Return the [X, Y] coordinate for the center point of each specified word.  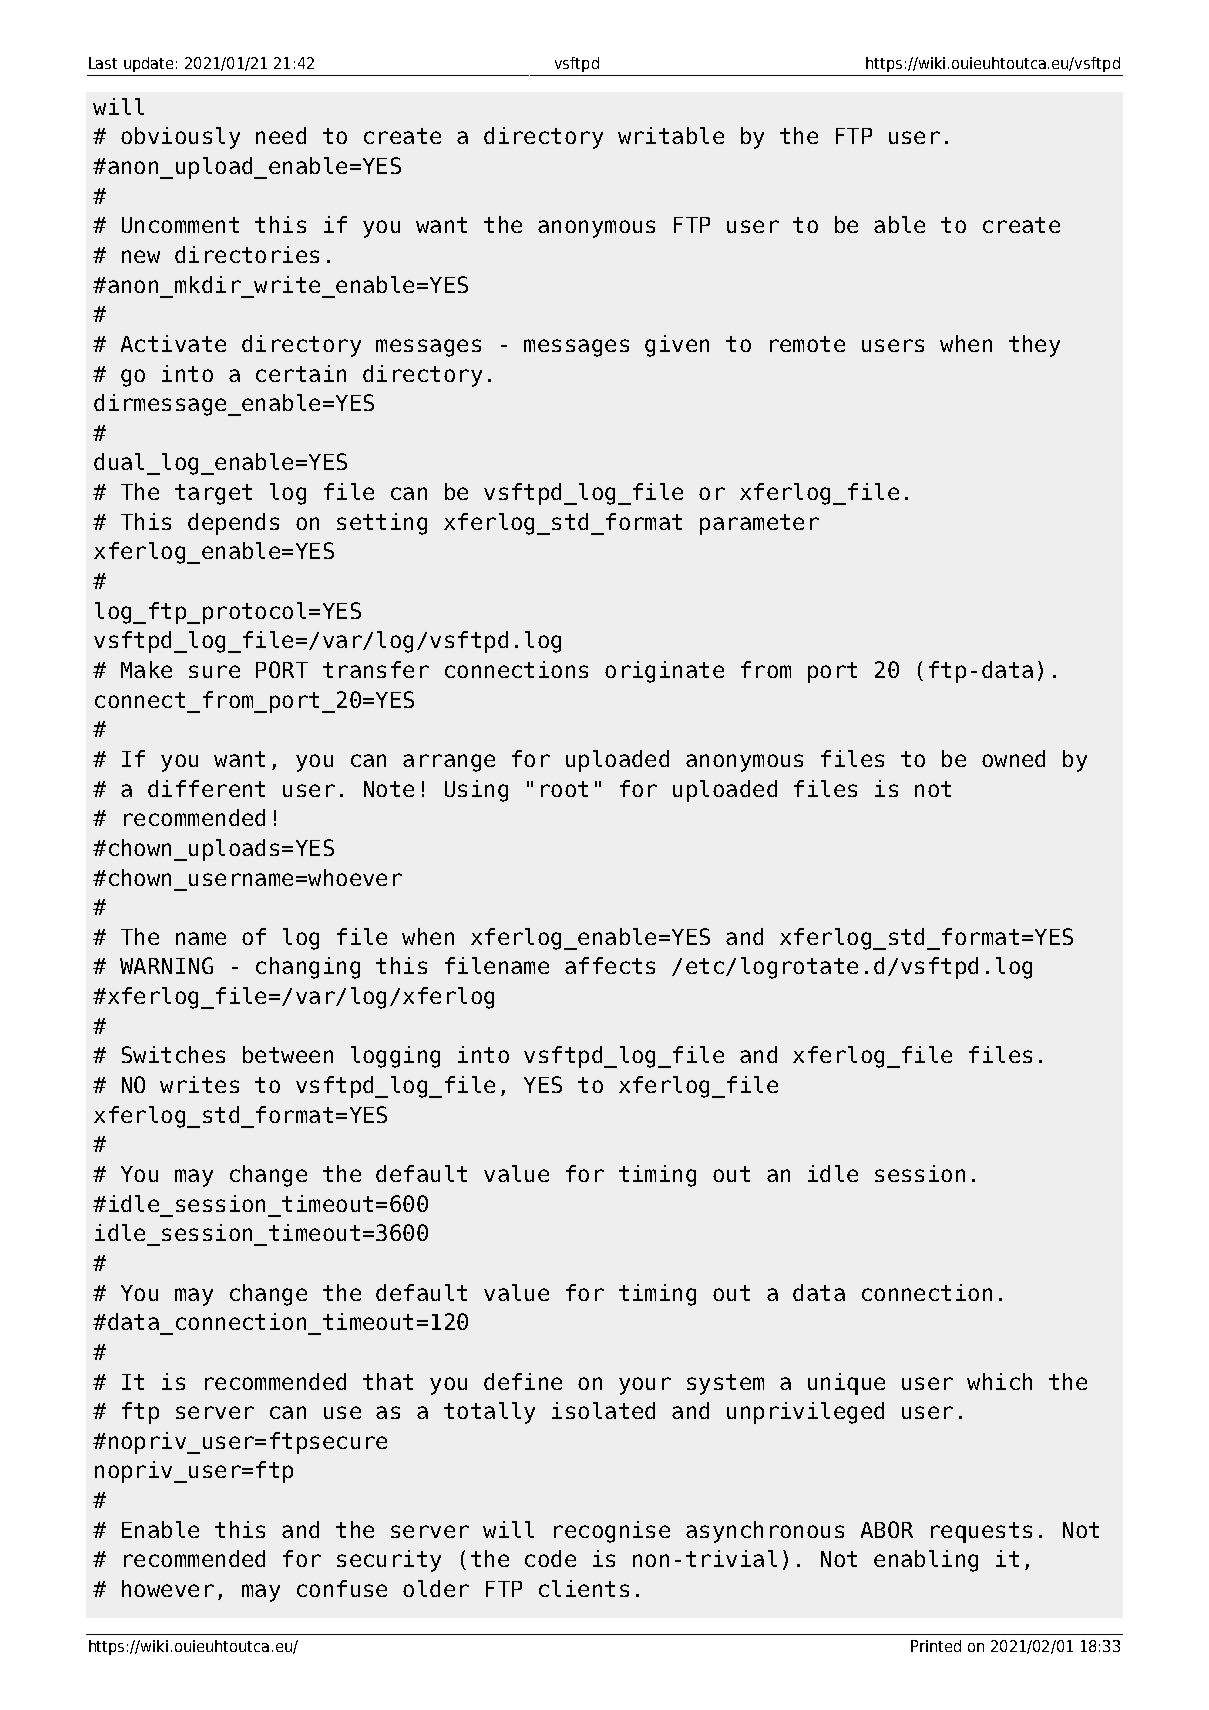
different [206, 788]
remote [807, 344]
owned [1013, 758]
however [168, 1588]
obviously [180, 138]
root [564, 789]
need [281, 135]
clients [584, 1588]
